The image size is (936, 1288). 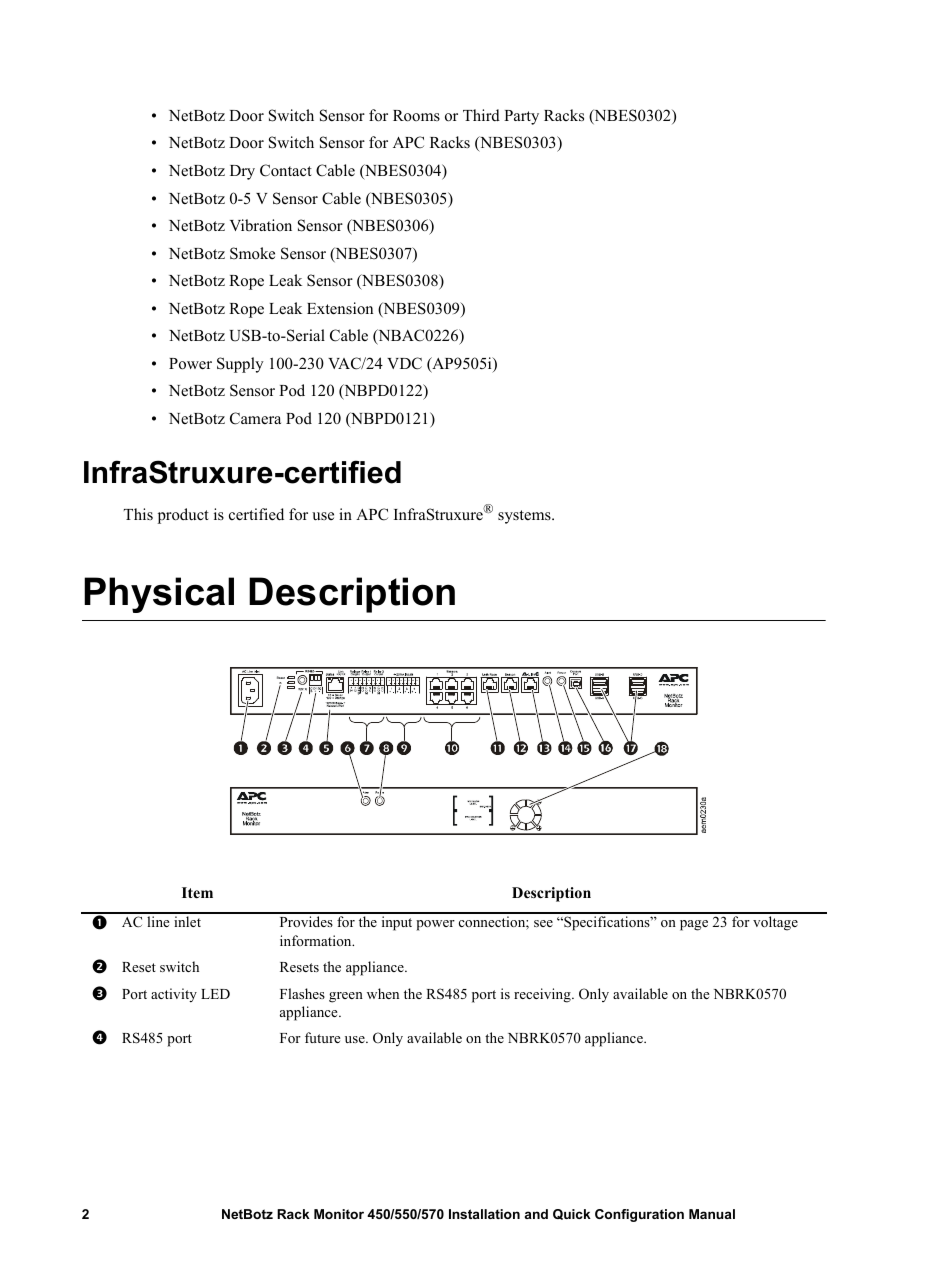 I want to click on Party, so click(x=521, y=117).
